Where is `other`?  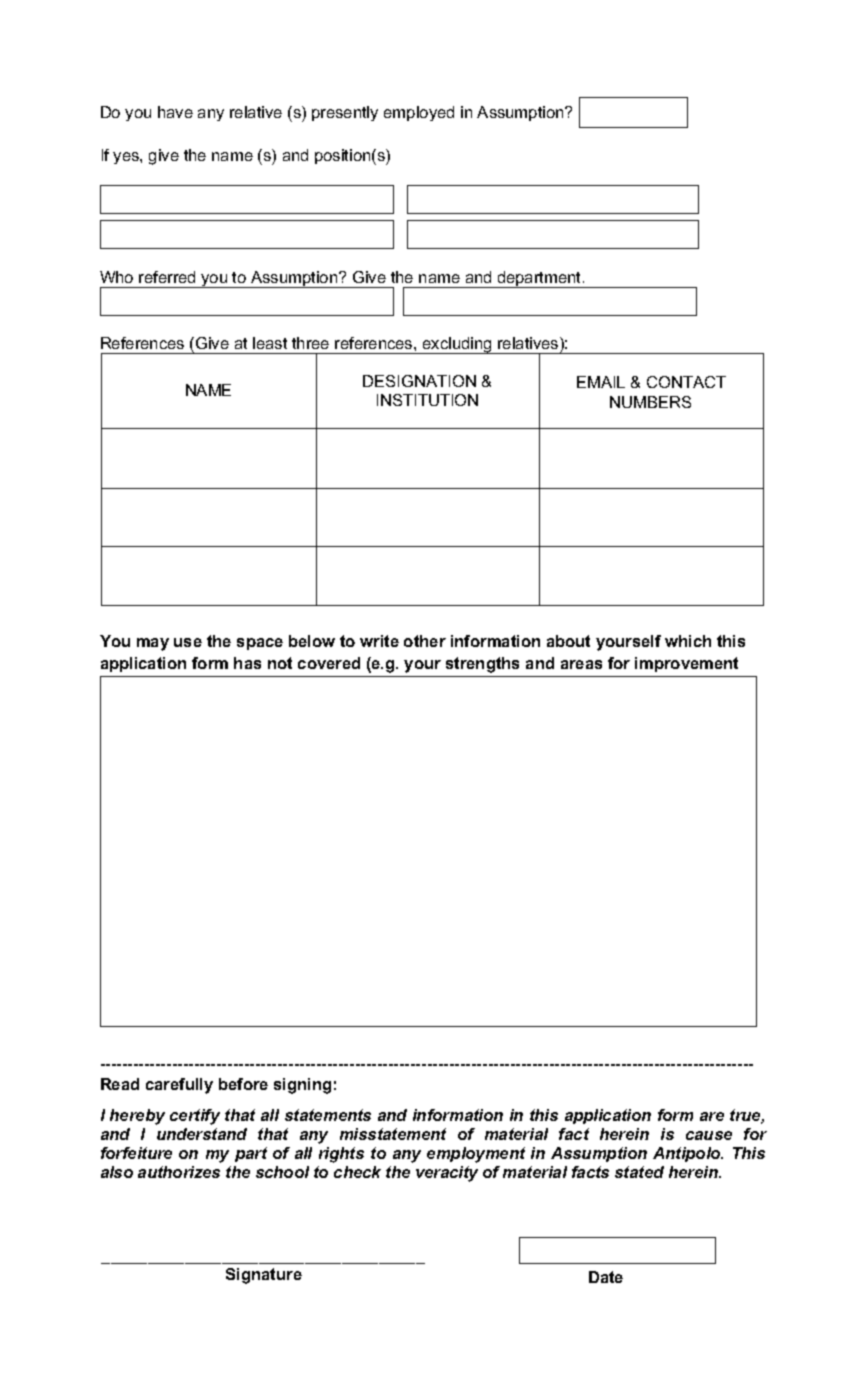
other is located at coordinates (425, 641).
